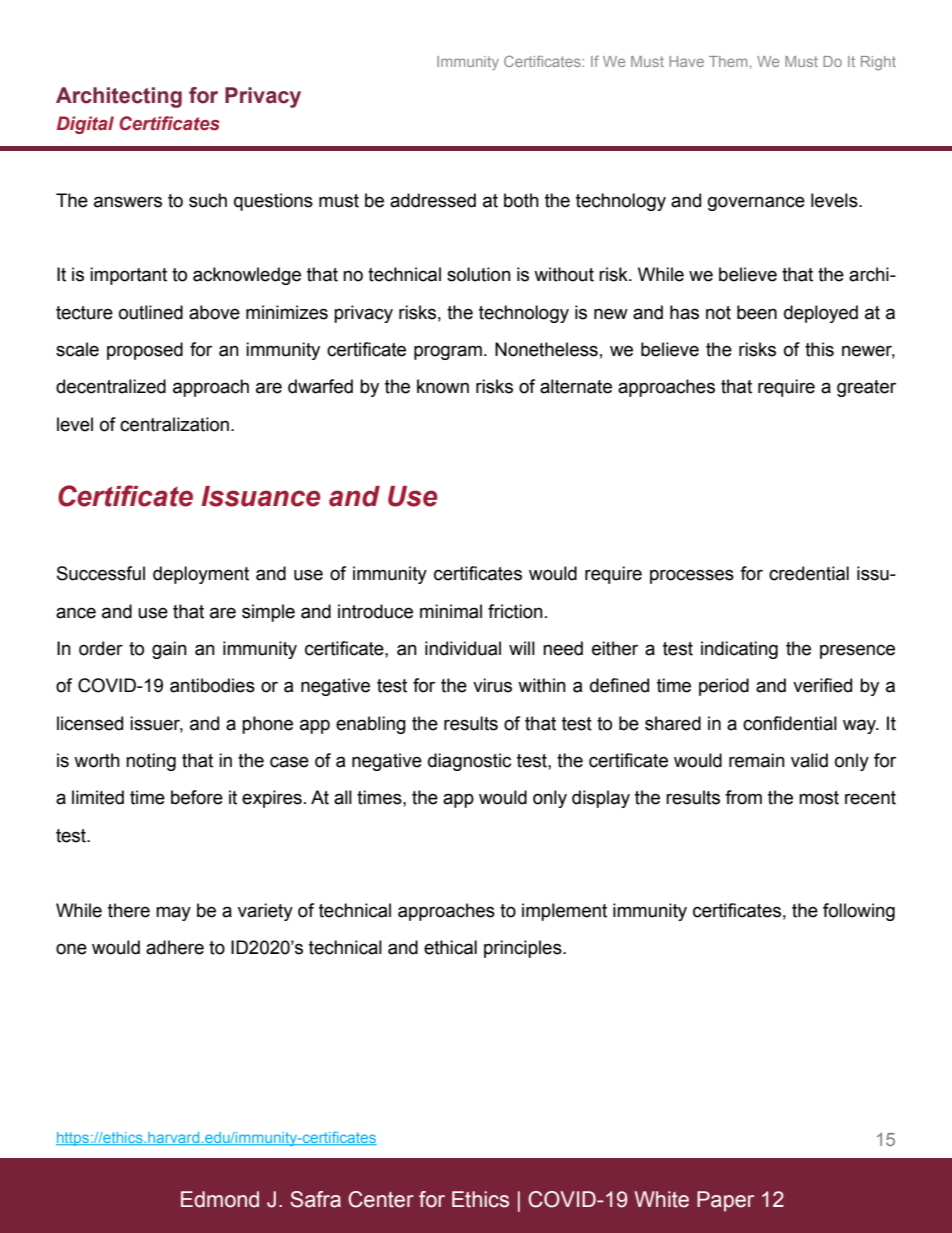 The image size is (952, 1233). What do you see at coordinates (197, 797) in the document?
I see `before` at bounding box center [197, 797].
